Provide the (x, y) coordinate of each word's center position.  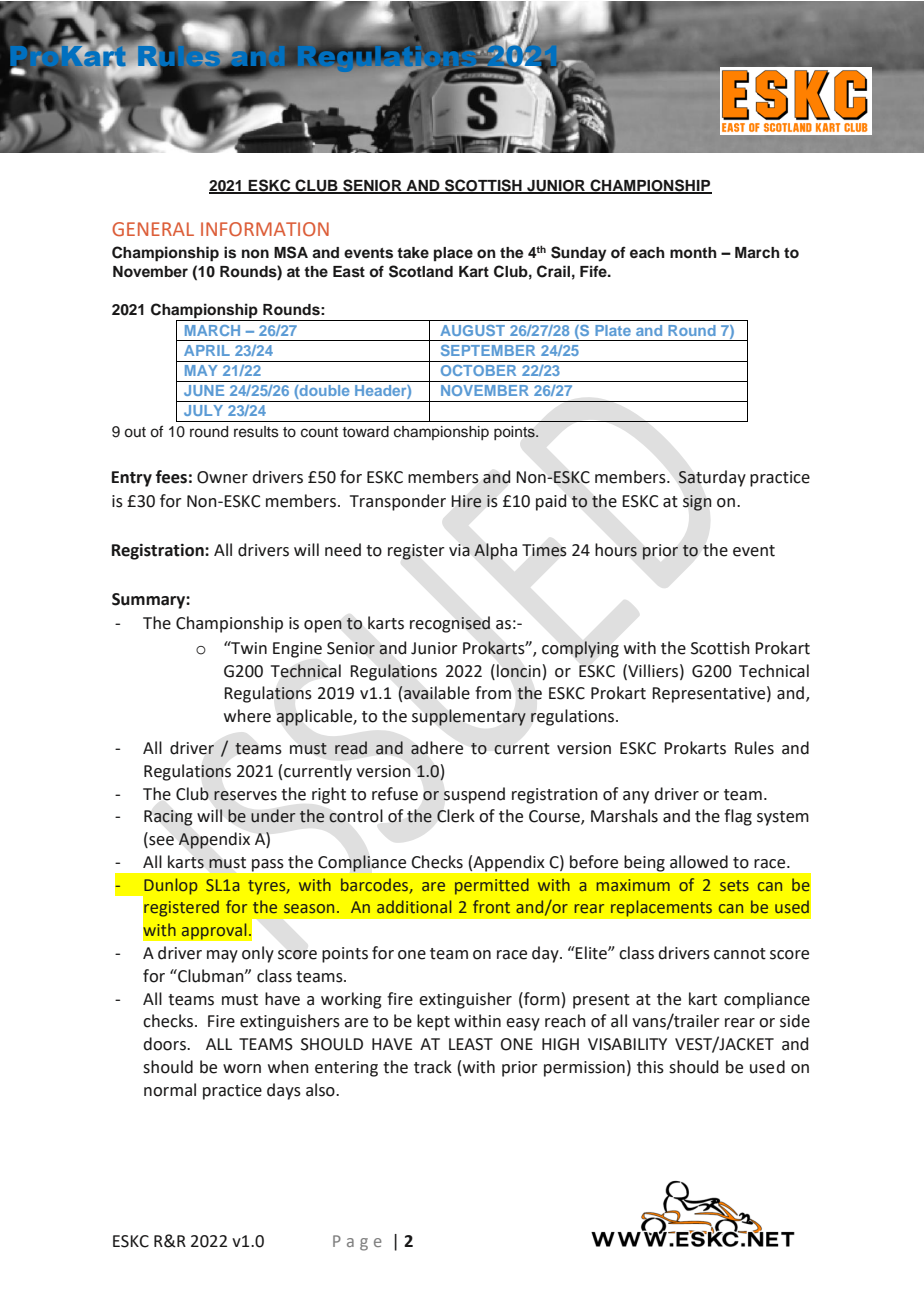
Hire (466, 501)
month (693, 252)
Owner (222, 477)
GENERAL (153, 229)
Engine (297, 650)
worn (242, 1069)
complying (580, 649)
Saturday (712, 478)
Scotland (421, 271)
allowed (699, 862)
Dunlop (170, 886)
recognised (450, 624)
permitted (492, 886)
